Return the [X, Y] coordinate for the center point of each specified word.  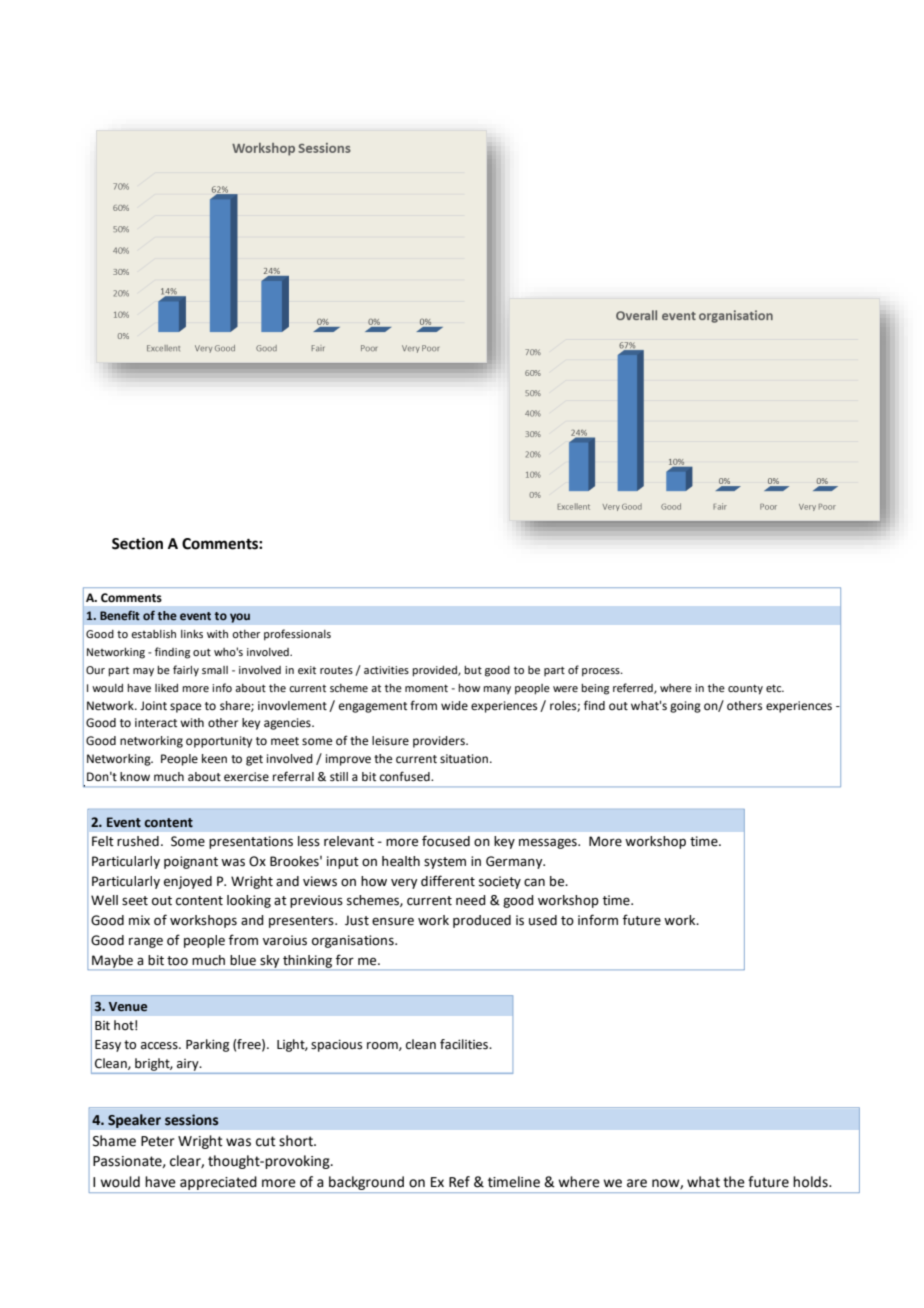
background [366, 1183]
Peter [158, 1141]
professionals [297, 635]
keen [214, 759]
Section [137, 543]
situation [464, 759]
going [685, 707]
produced [482, 921]
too [177, 961]
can [534, 882]
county [745, 689]
